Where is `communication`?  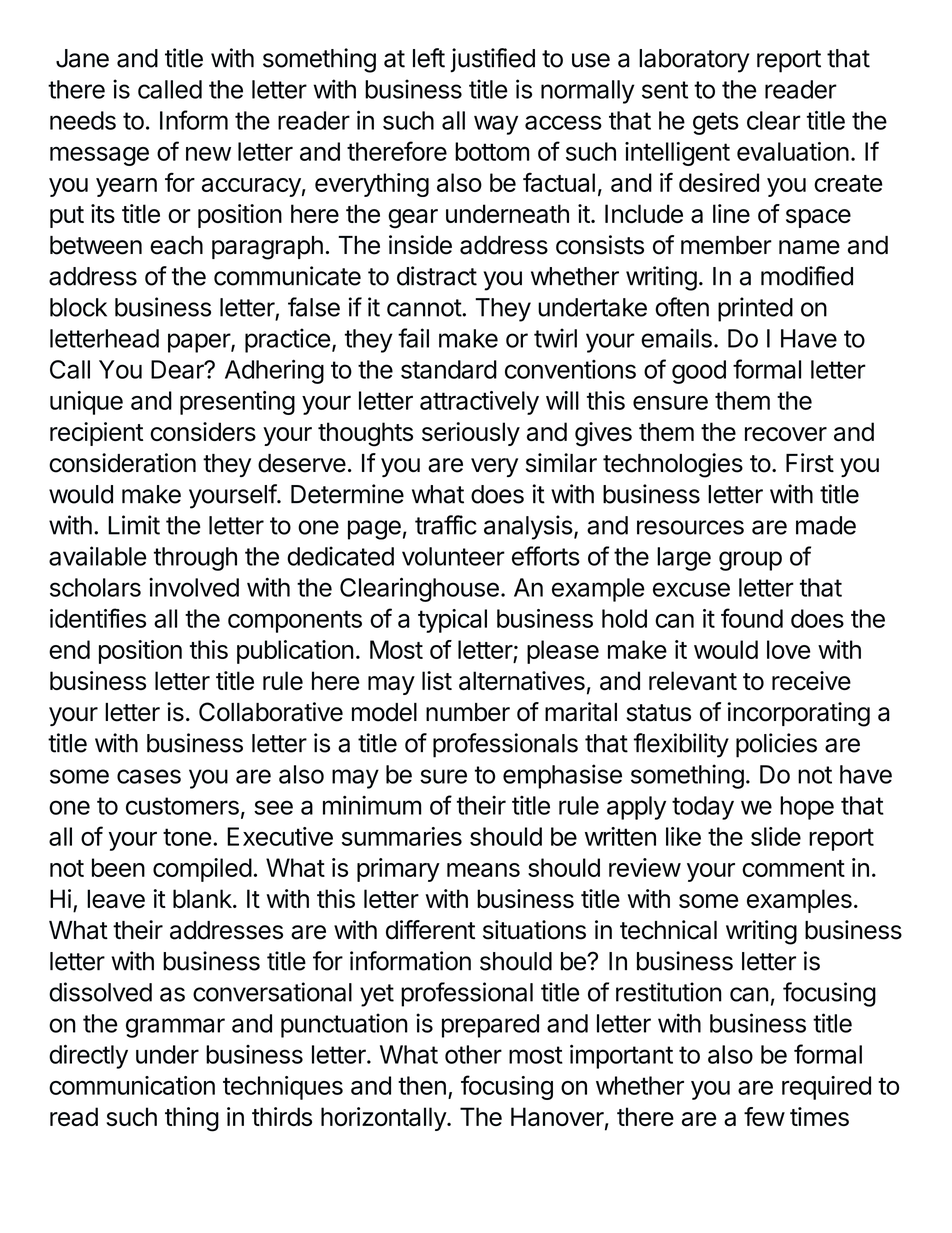
communication is located at coordinates (132, 1085).
